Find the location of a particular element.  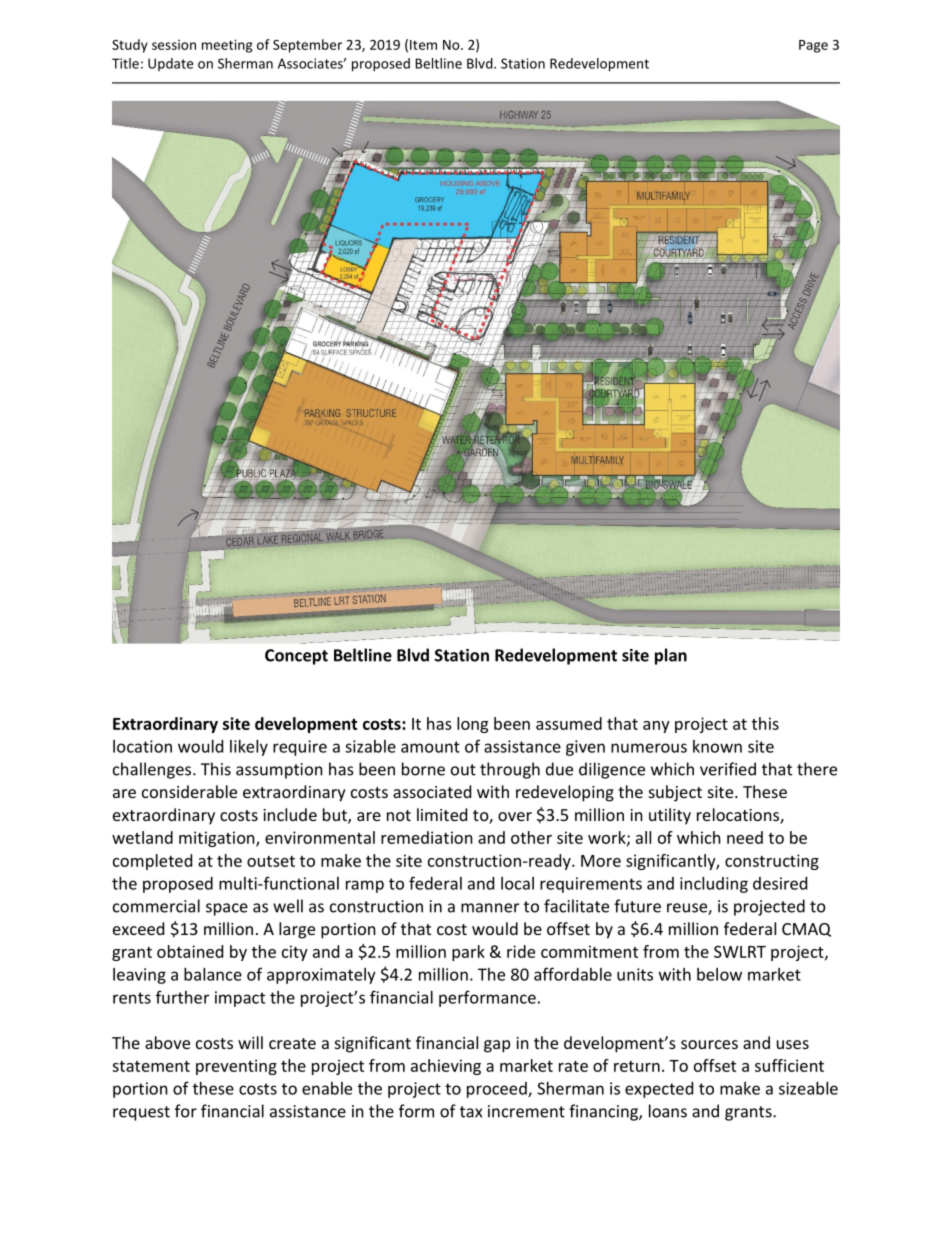

Item is located at coordinates (423, 45).
